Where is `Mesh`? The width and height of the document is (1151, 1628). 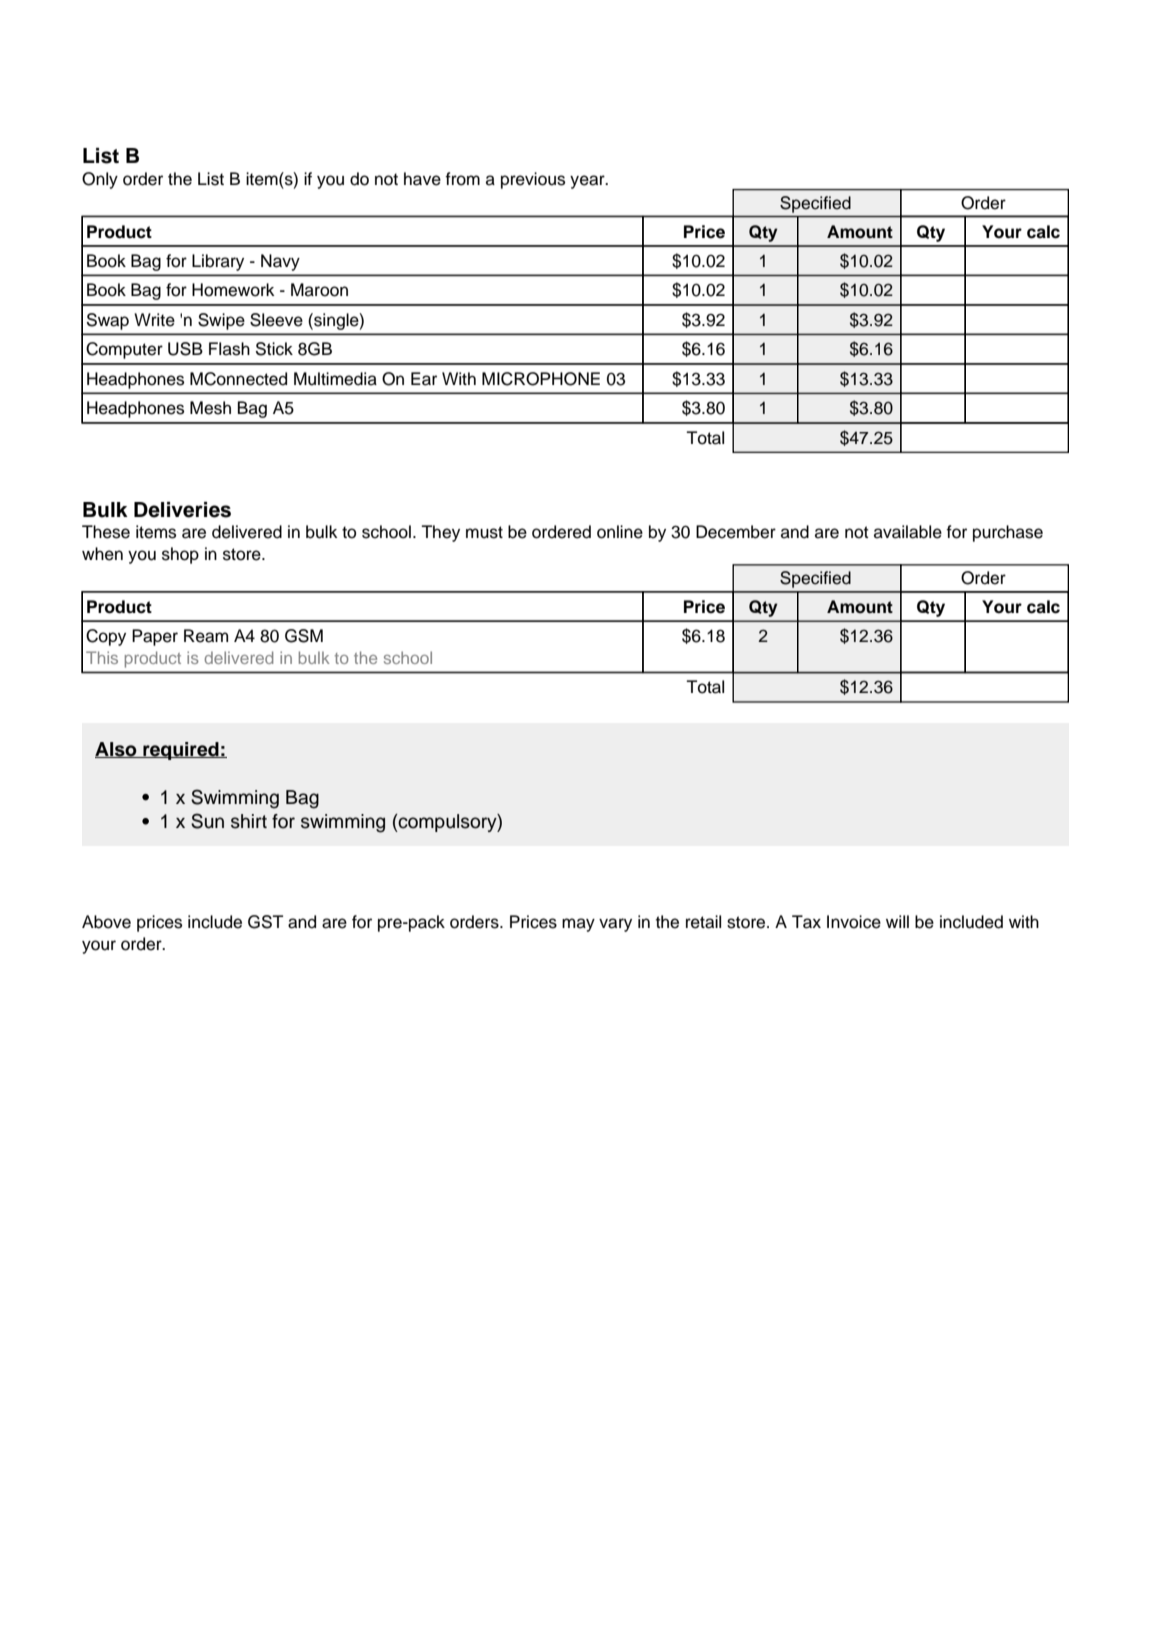
Mesh is located at coordinates (210, 408).
